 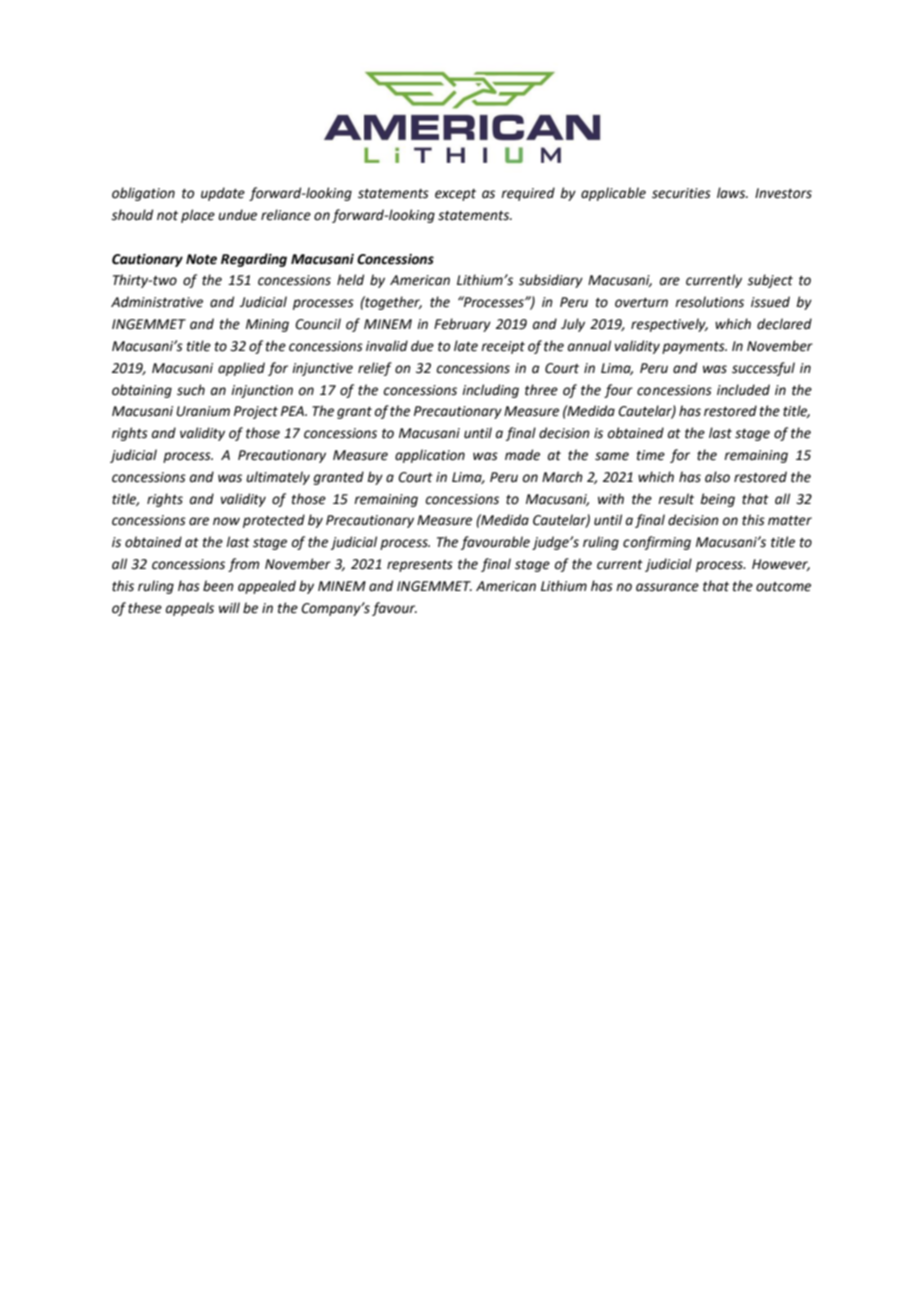 I want to click on except, so click(x=455, y=195).
